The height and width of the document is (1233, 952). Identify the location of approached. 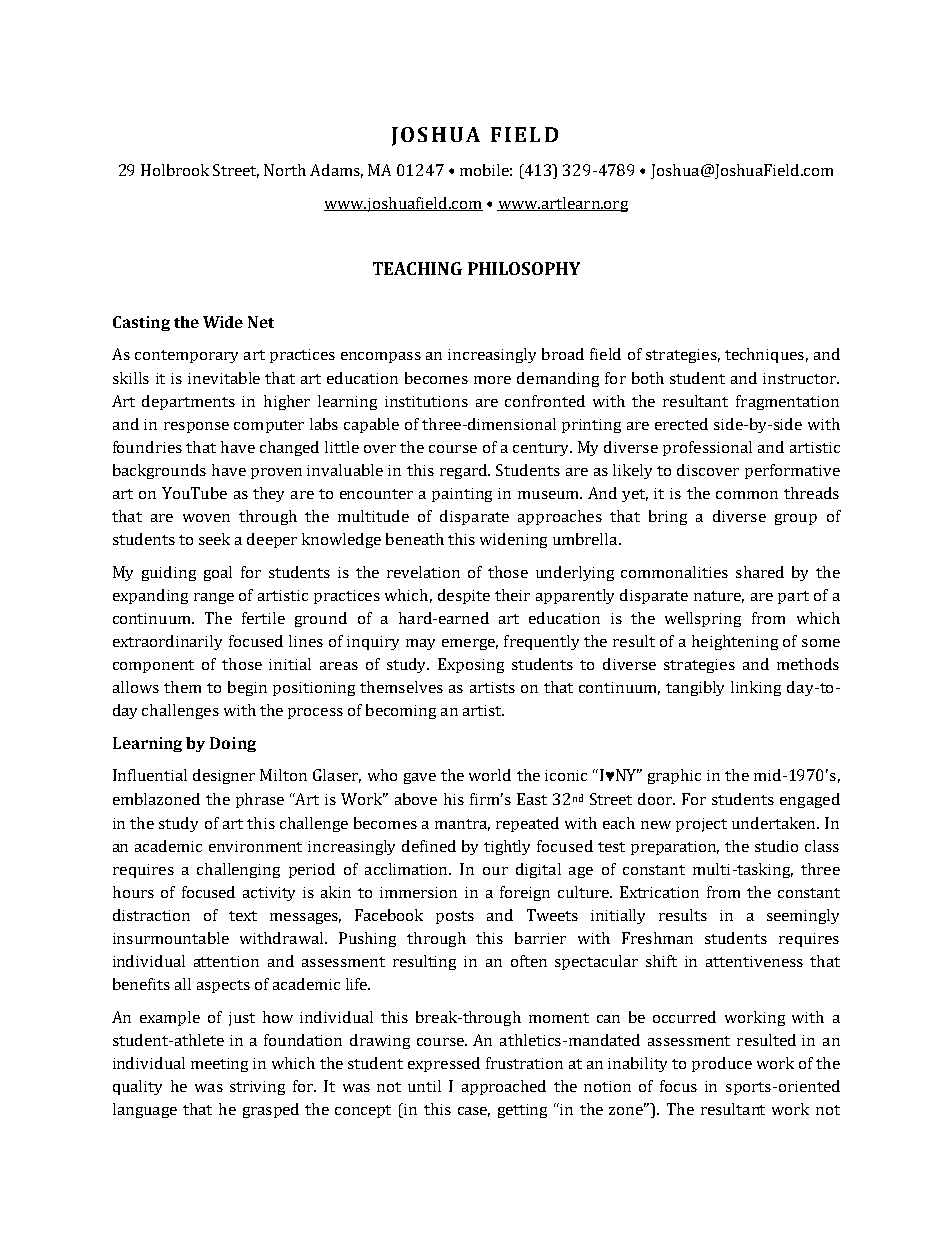
(504, 1087).
